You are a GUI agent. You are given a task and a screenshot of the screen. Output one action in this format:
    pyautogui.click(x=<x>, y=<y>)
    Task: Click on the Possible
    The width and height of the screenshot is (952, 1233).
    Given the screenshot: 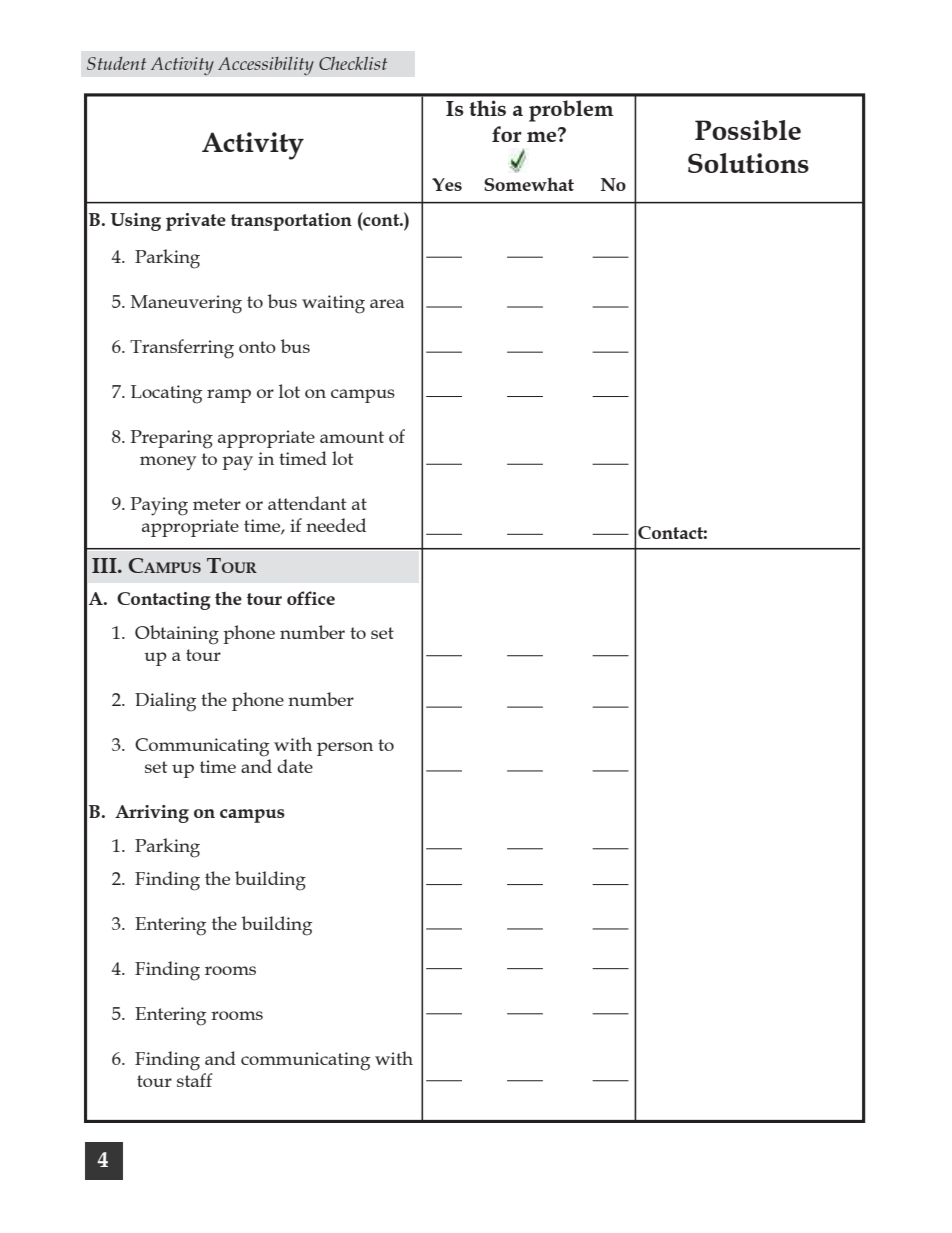 What is the action you would take?
    pyautogui.click(x=748, y=130)
